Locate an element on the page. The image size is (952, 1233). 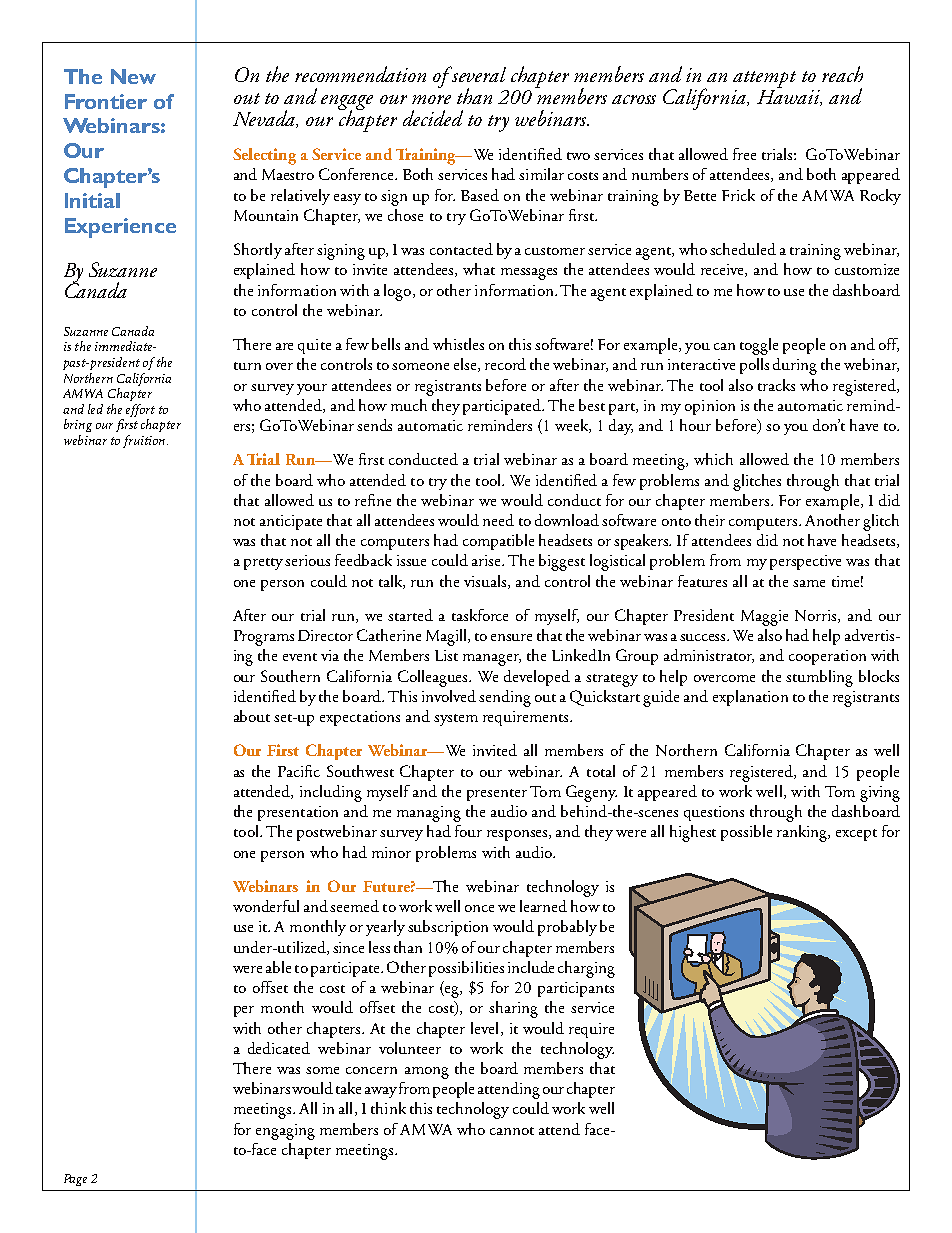
subscription is located at coordinates (448, 928).
